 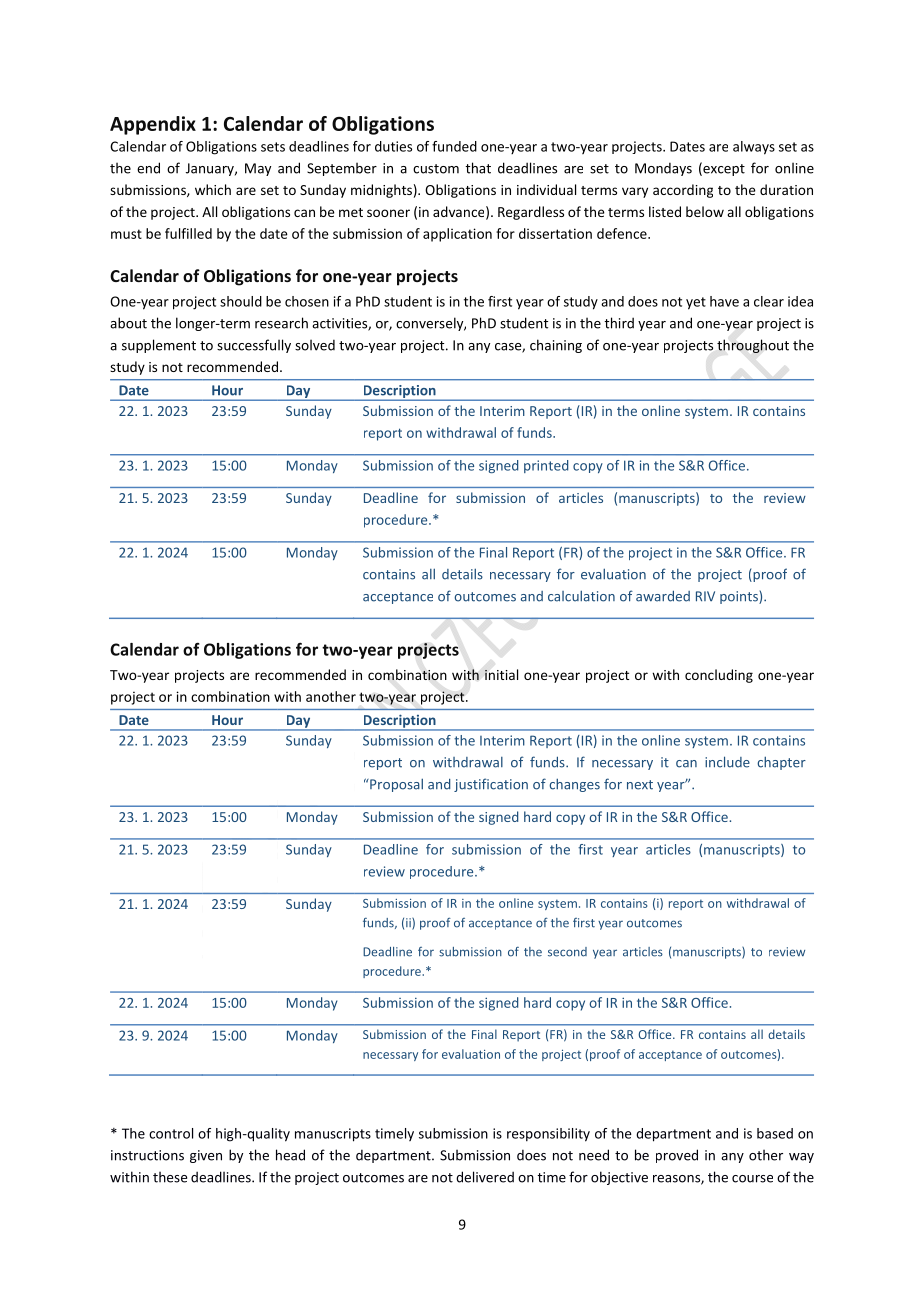 I want to click on which, so click(x=213, y=189).
